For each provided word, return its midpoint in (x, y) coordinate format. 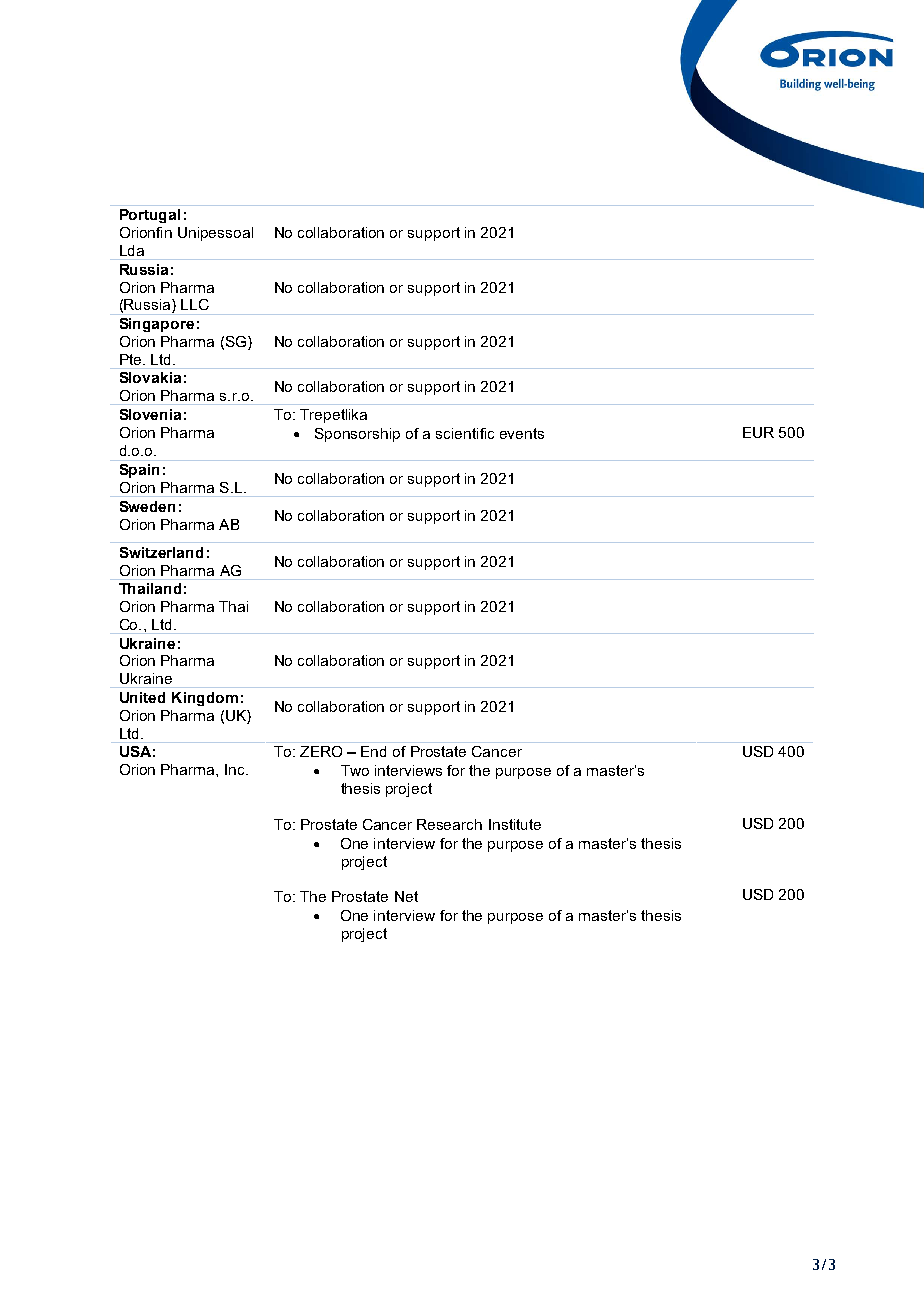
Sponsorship (357, 435)
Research (449, 824)
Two (355, 770)
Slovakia (150, 377)
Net (406, 896)
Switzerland (161, 552)
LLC (195, 304)
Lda (132, 250)
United (142, 697)
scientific (465, 433)
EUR (758, 432)
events (522, 433)
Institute (515, 824)
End (373, 751)
